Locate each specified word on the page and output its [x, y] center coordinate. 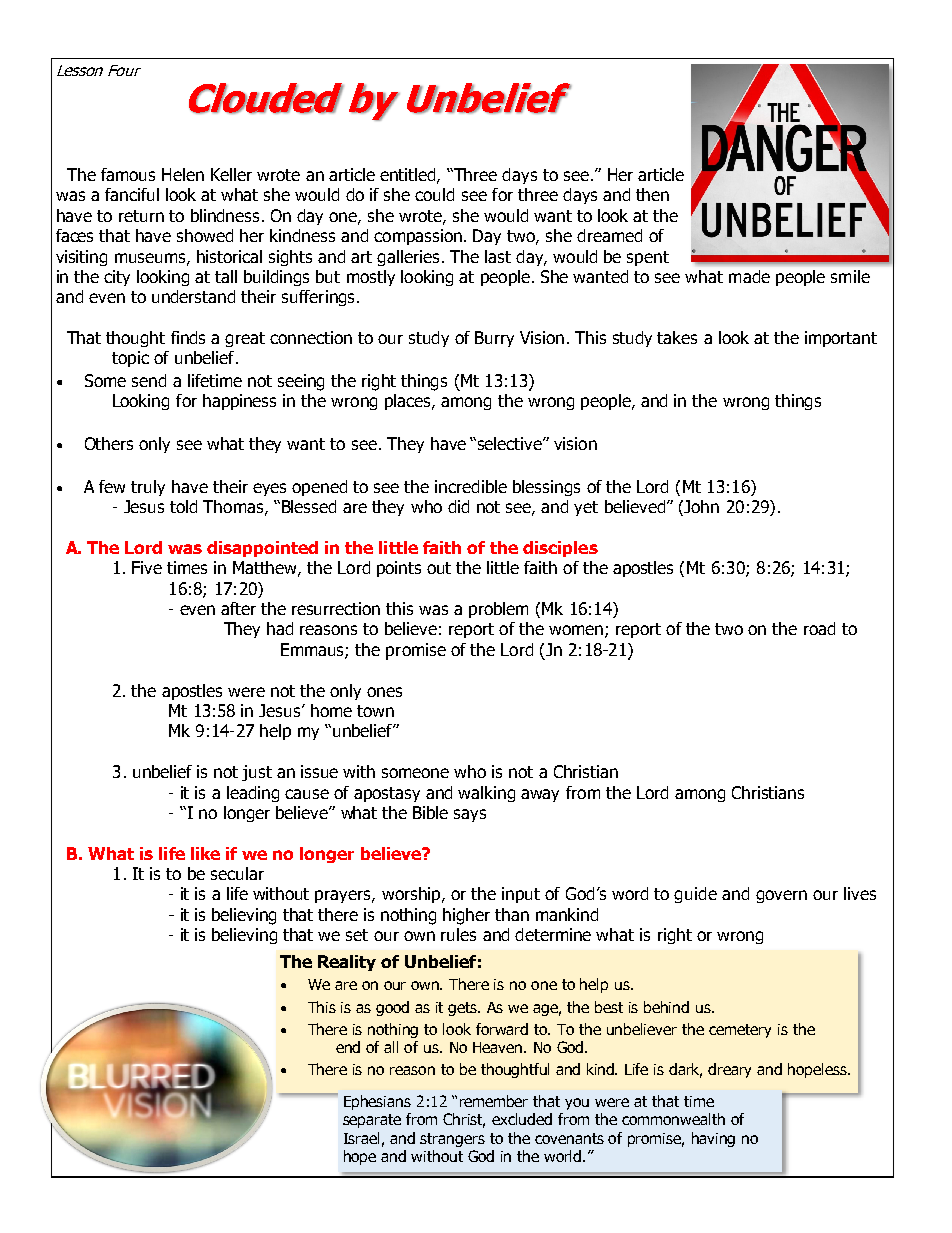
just [257, 773]
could [434, 194]
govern [781, 896]
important [841, 339]
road [819, 628]
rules [458, 934]
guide [695, 895]
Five [147, 567]
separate [372, 1121]
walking [486, 794]
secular [237, 873]
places [409, 402]
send [149, 380]
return [141, 216]
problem [498, 610]
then [652, 194]
